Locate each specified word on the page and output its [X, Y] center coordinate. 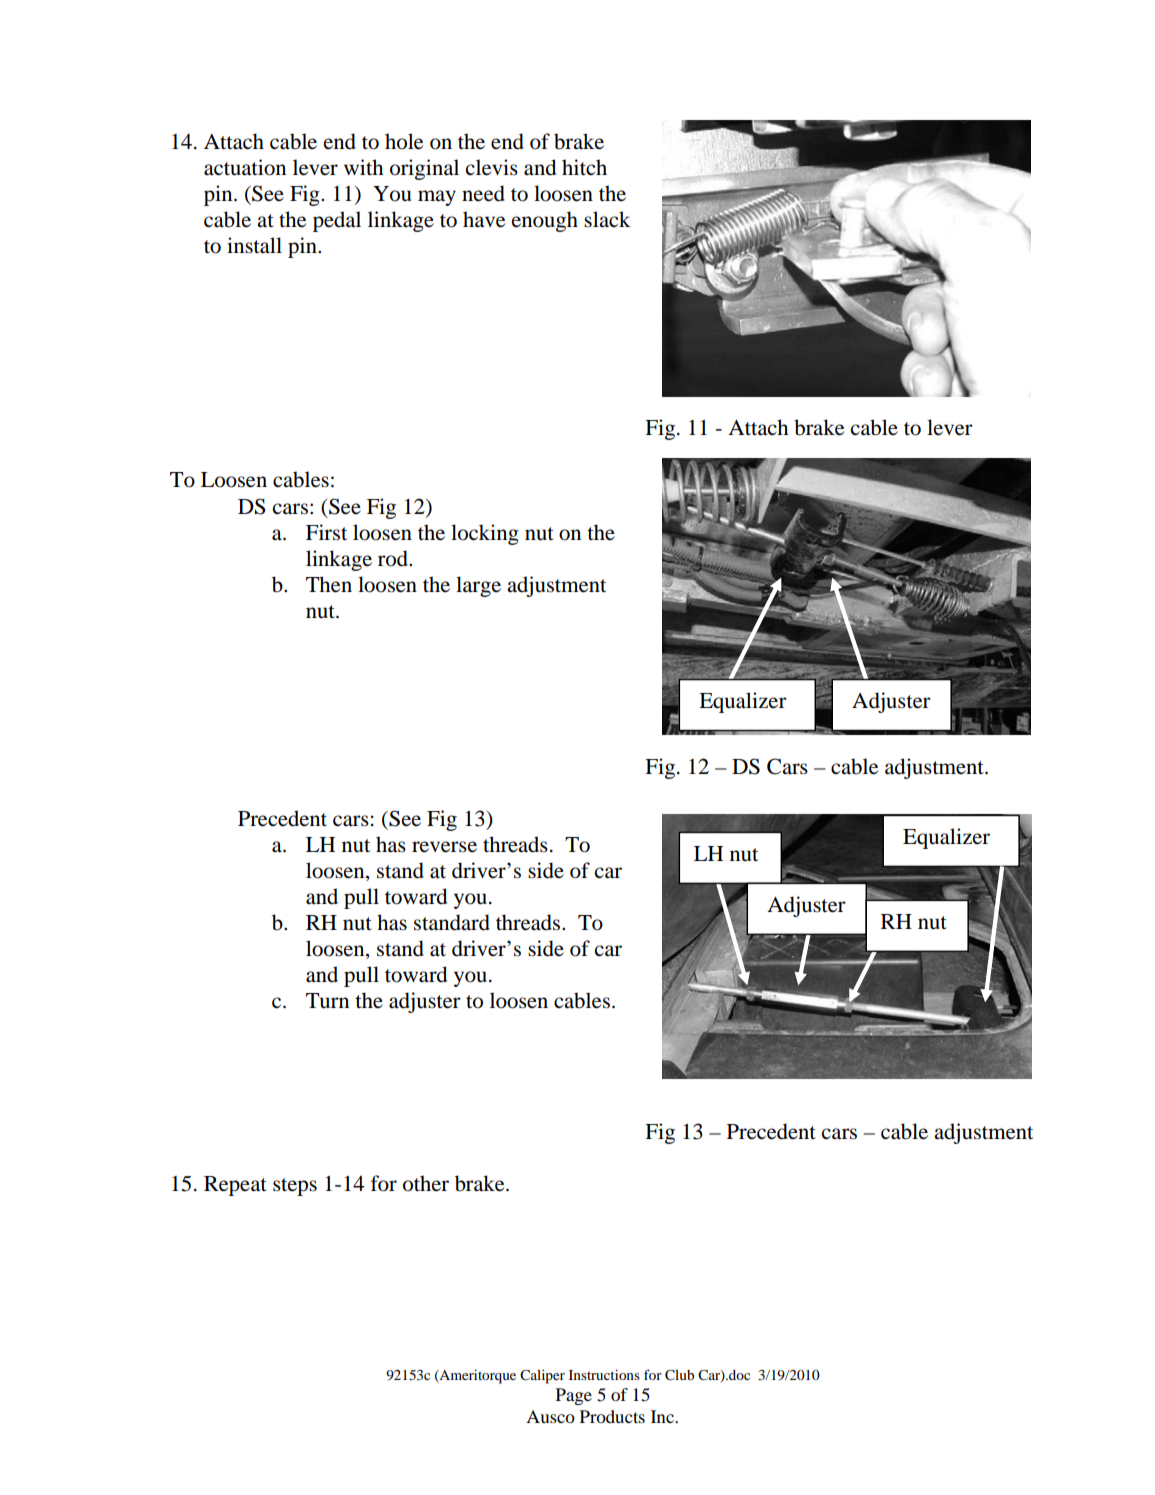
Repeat [235, 1186]
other [426, 1183]
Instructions [604, 1375]
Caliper [542, 1377]
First [326, 532]
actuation [245, 167]
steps [295, 1187]
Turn [327, 1001]
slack [607, 219]
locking [485, 534]
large [478, 586]
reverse [444, 847]
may [437, 198]
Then [329, 584]
